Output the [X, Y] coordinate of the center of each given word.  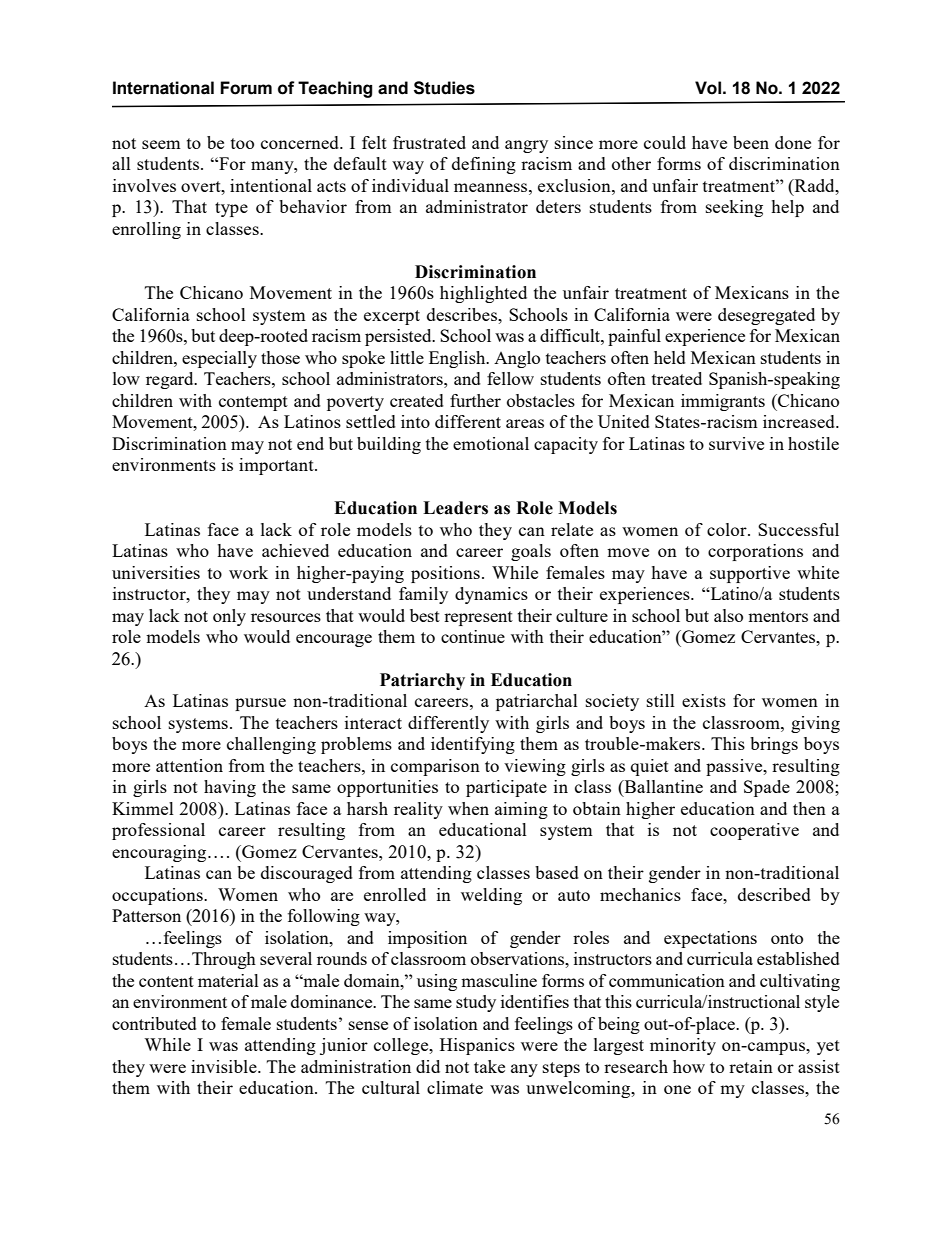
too [242, 143]
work [248, 572]
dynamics [491, 595]
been [751, 142]
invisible [225, 1066]
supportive [750, 574]
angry [526, 146]
